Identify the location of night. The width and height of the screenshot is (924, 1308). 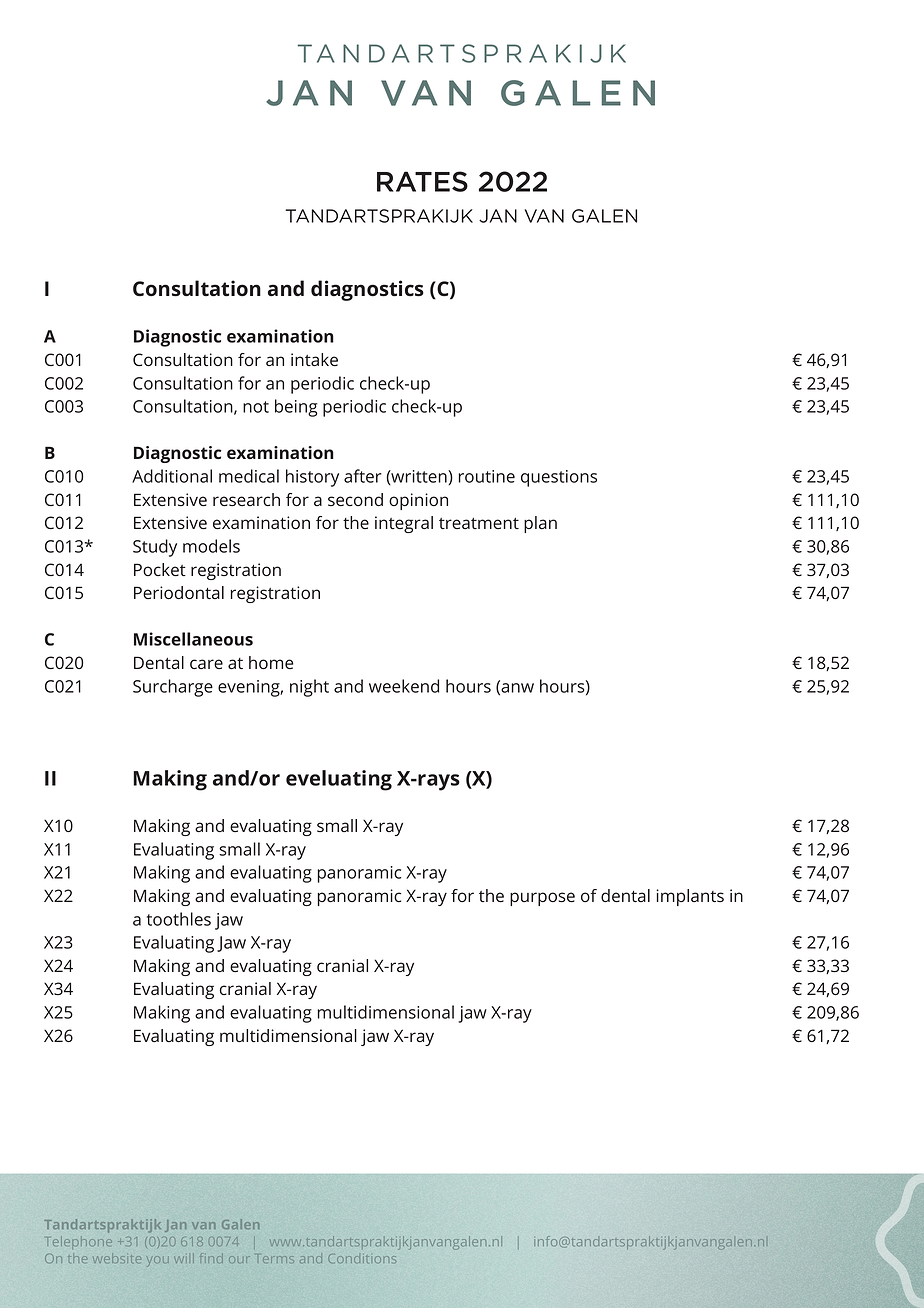
(309, 688).
